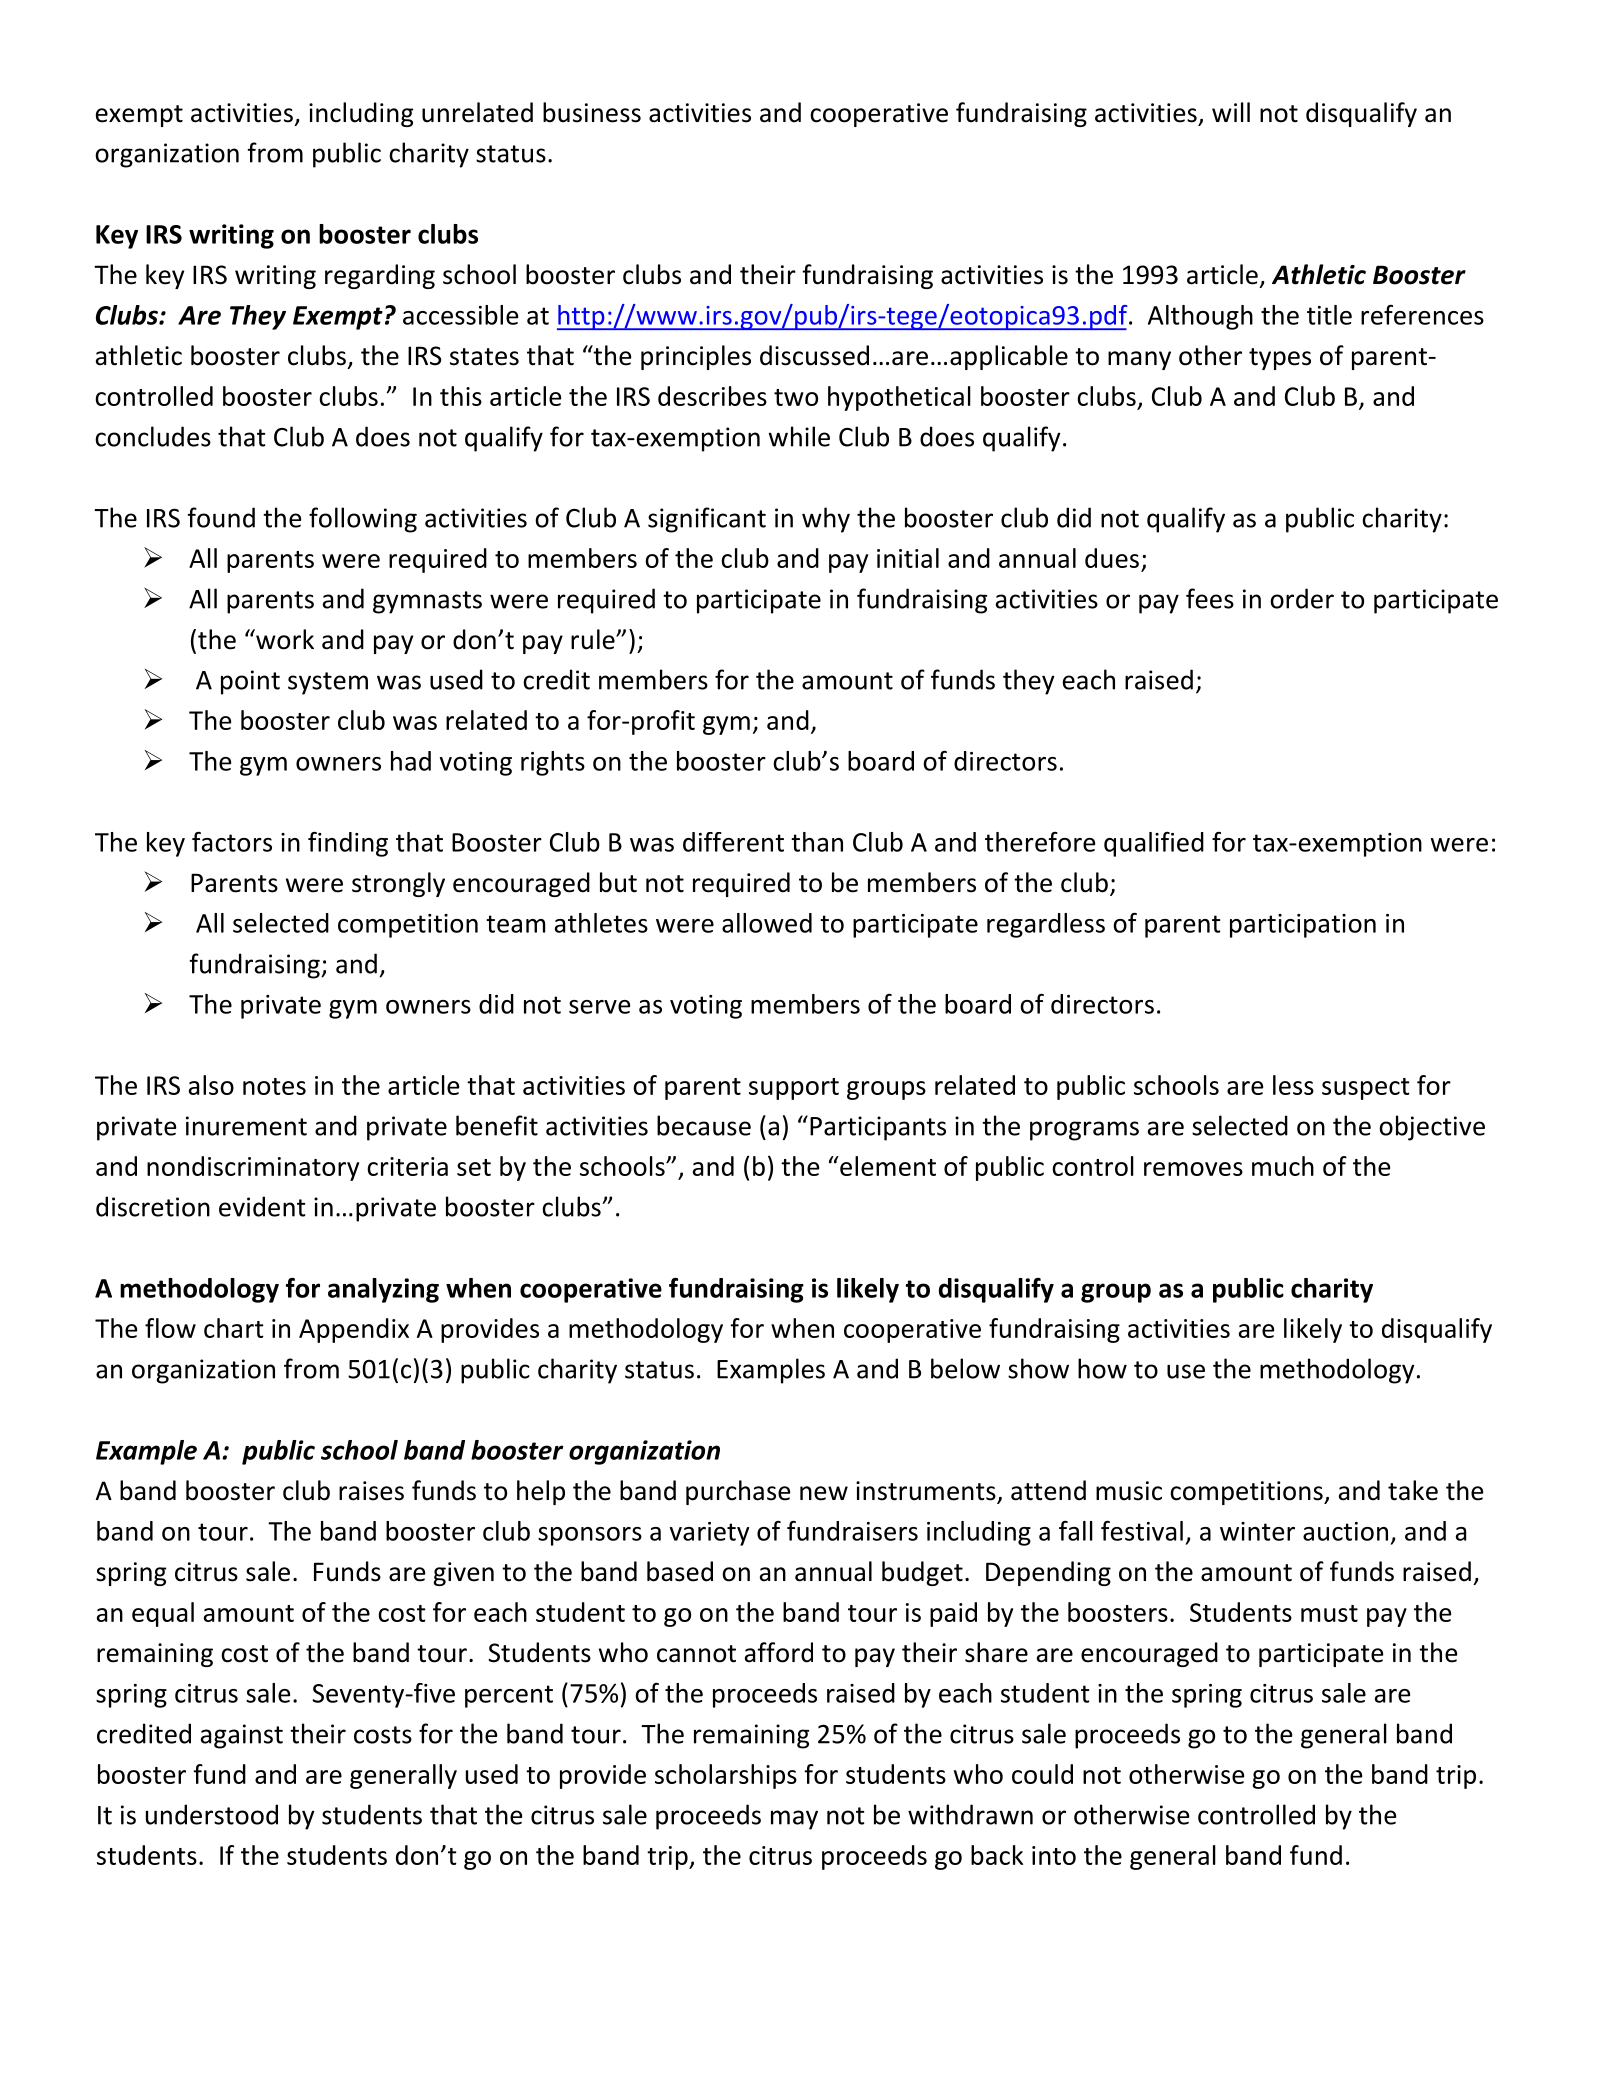 This document has width=1606, height=2079. Describe the element at coordinates (592, 112) in the document. I see `business` at that location.
